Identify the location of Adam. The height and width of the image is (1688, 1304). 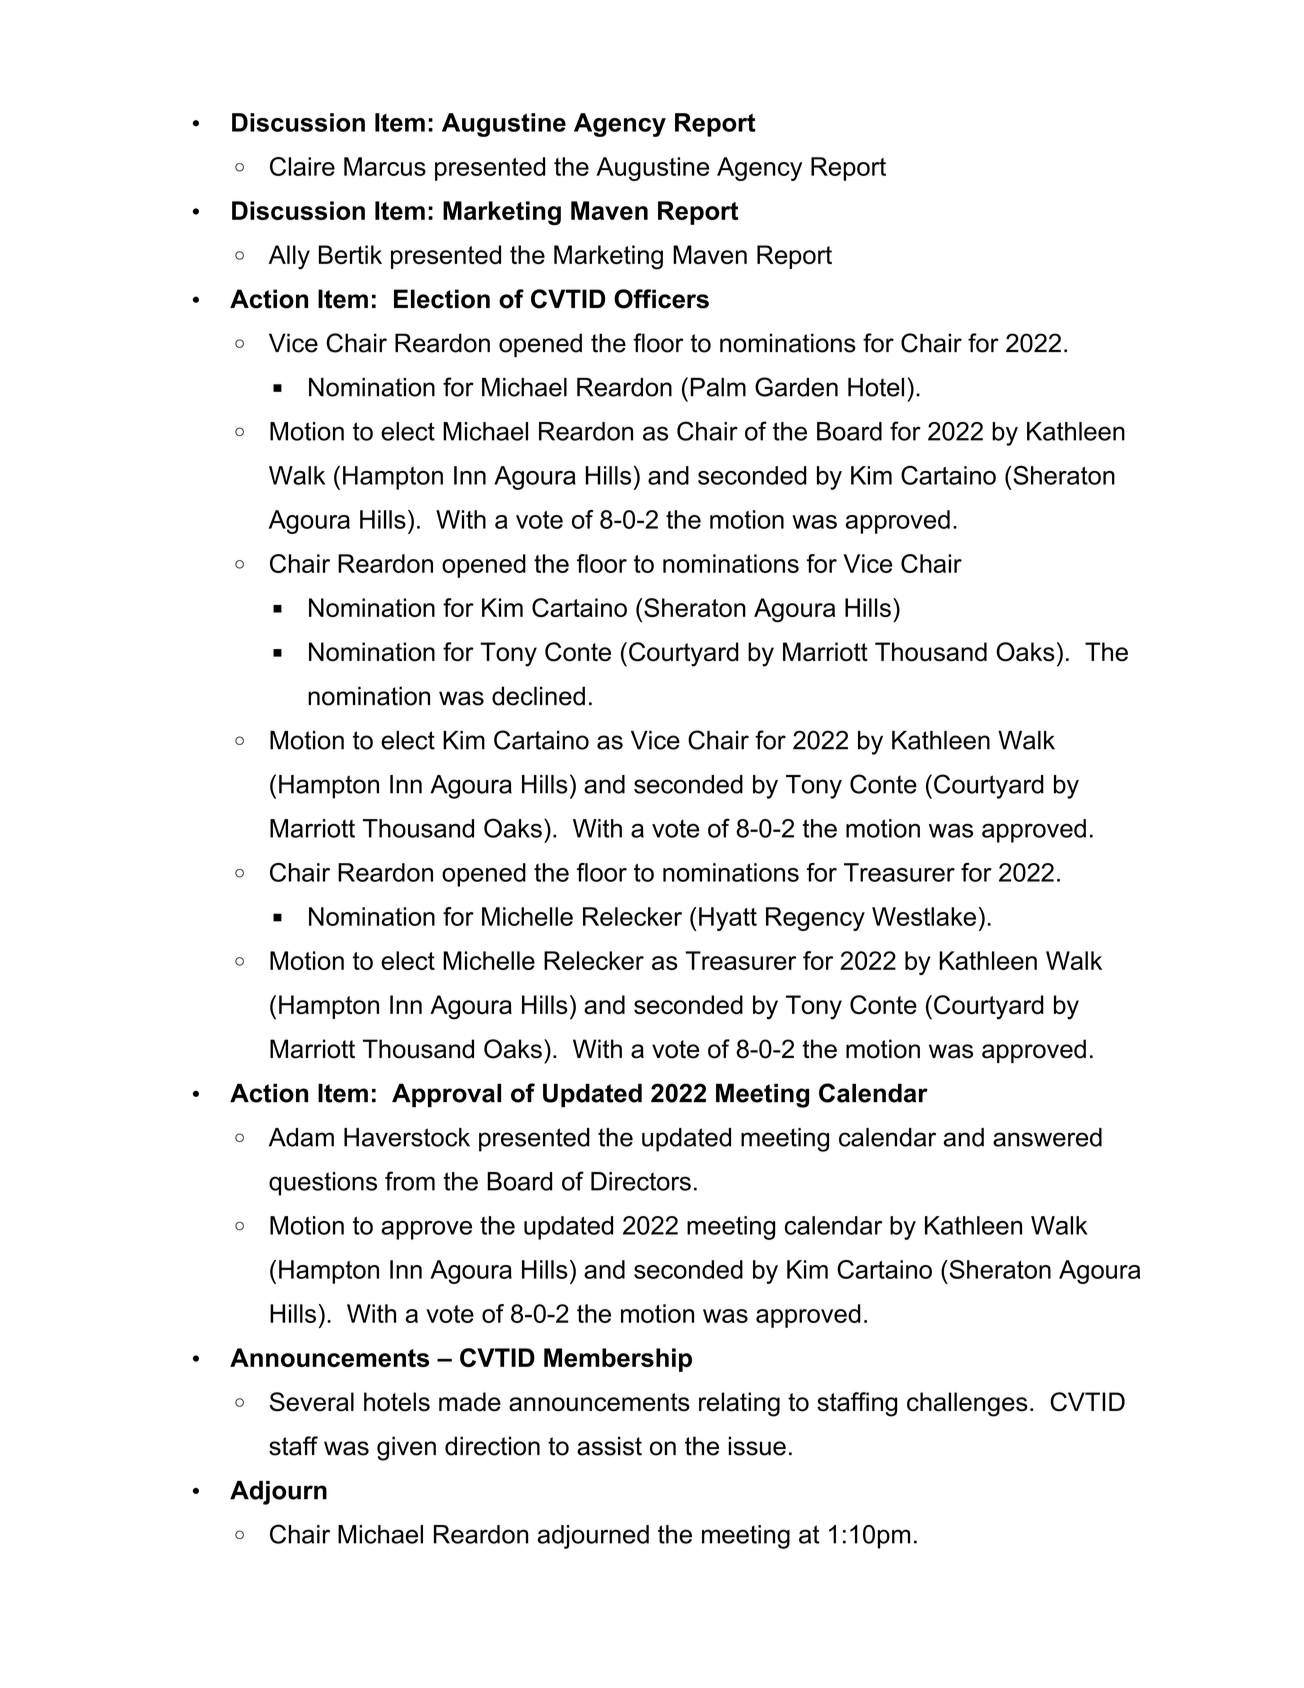
(301, 1137).
